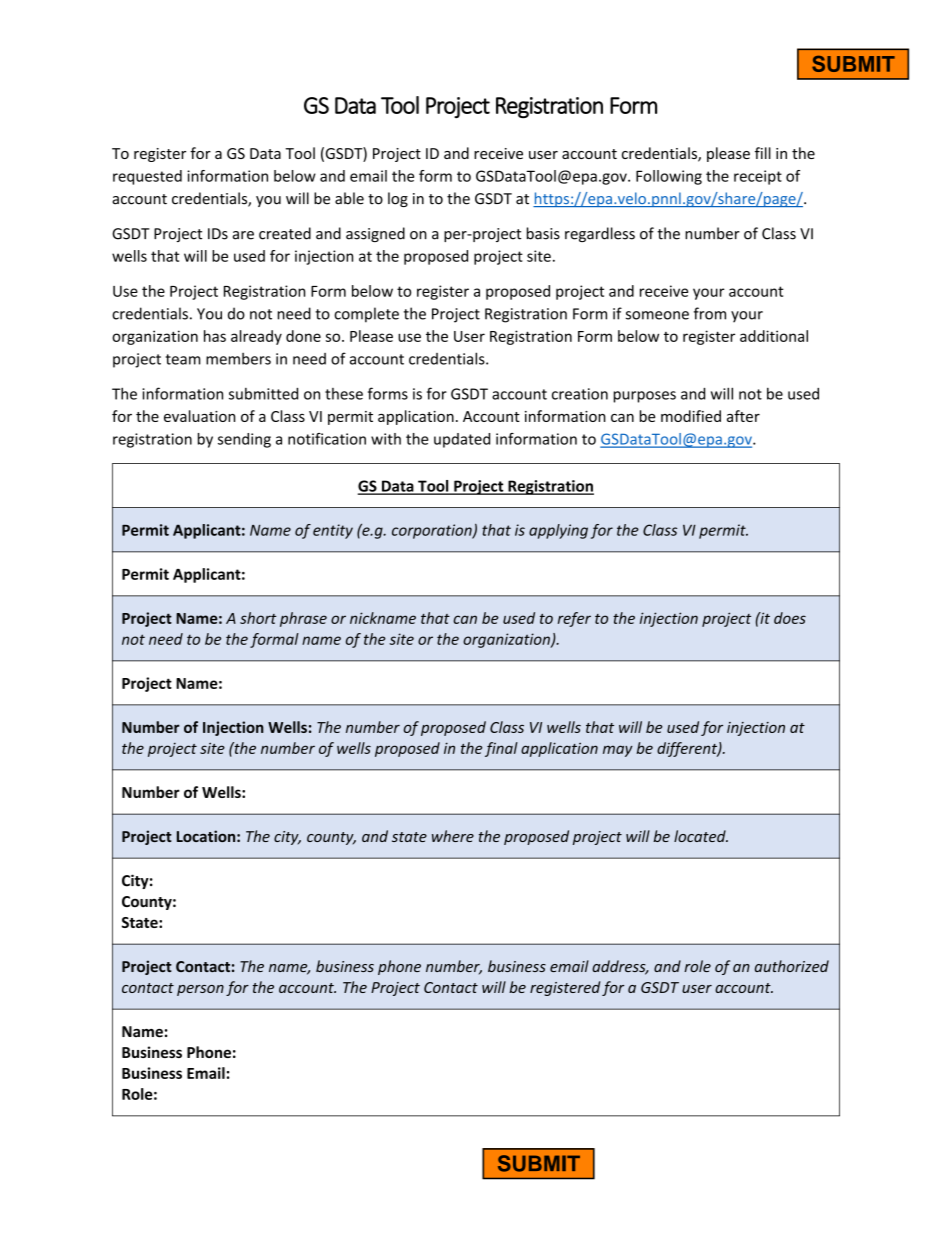 The image size is (952, 1233). I want to click on person, so click(200, 990).
